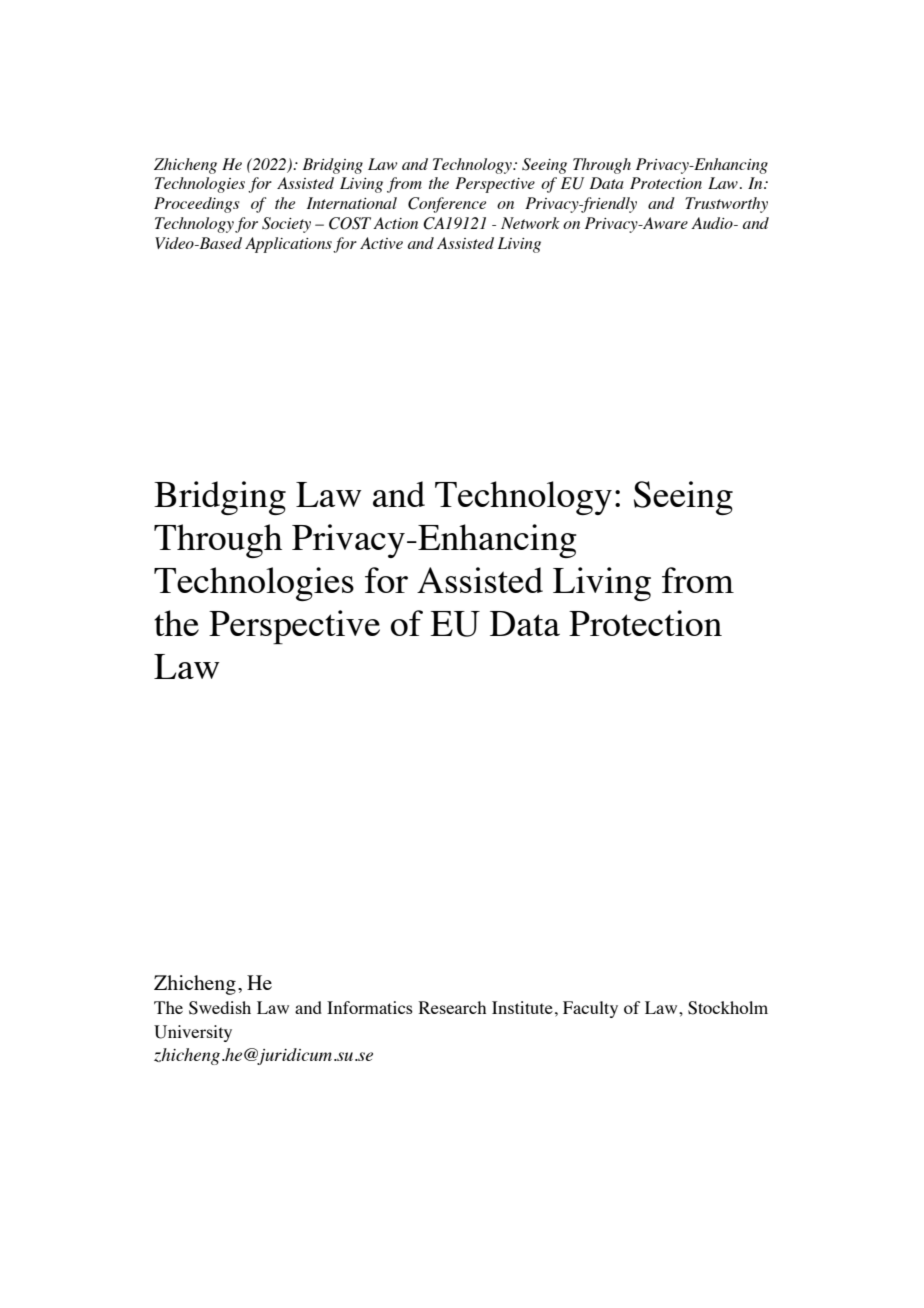  I want to click on Faculty, so click(590, 1009).
